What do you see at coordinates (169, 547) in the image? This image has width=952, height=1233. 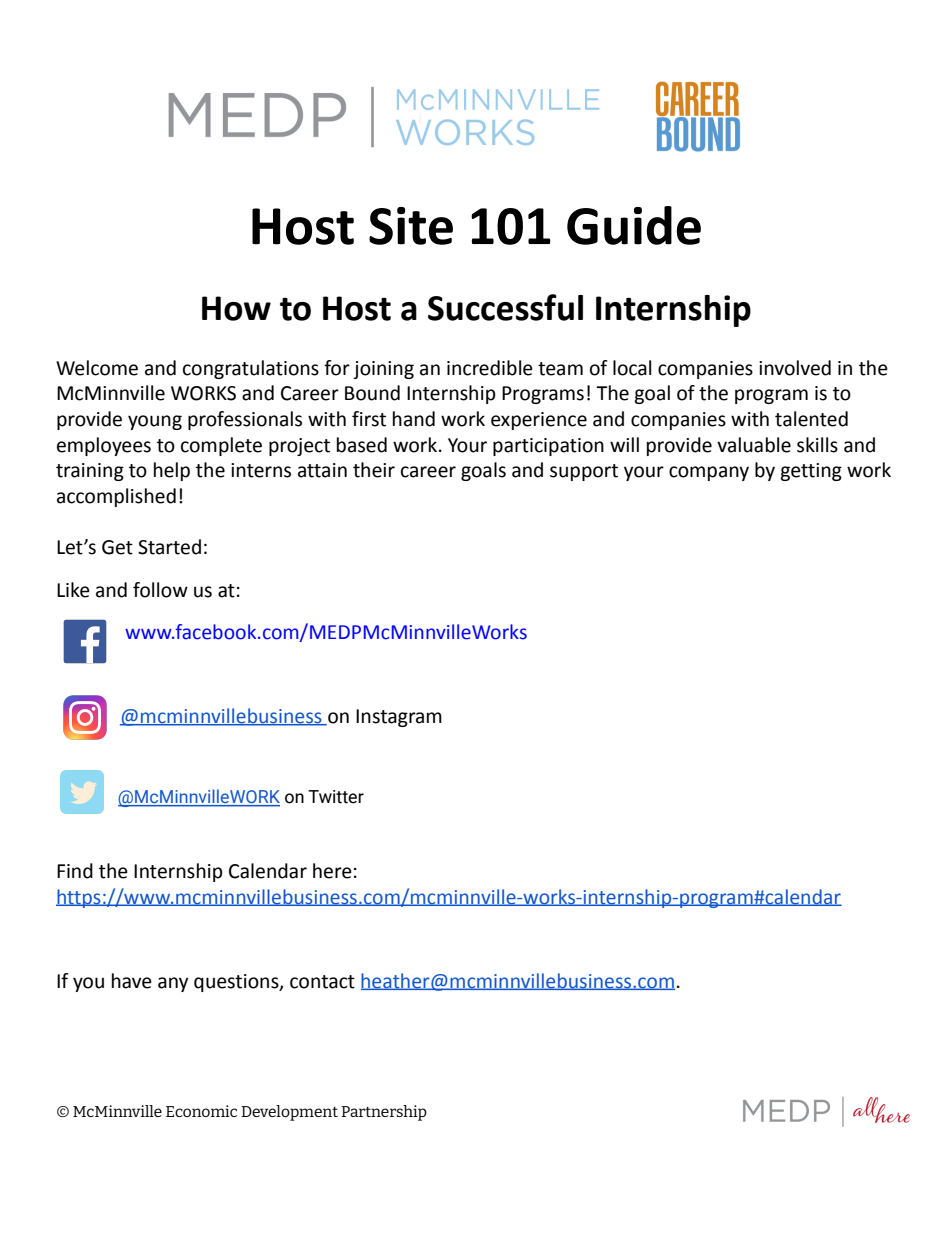 I see `Started` at bounding box center [169, 547].
